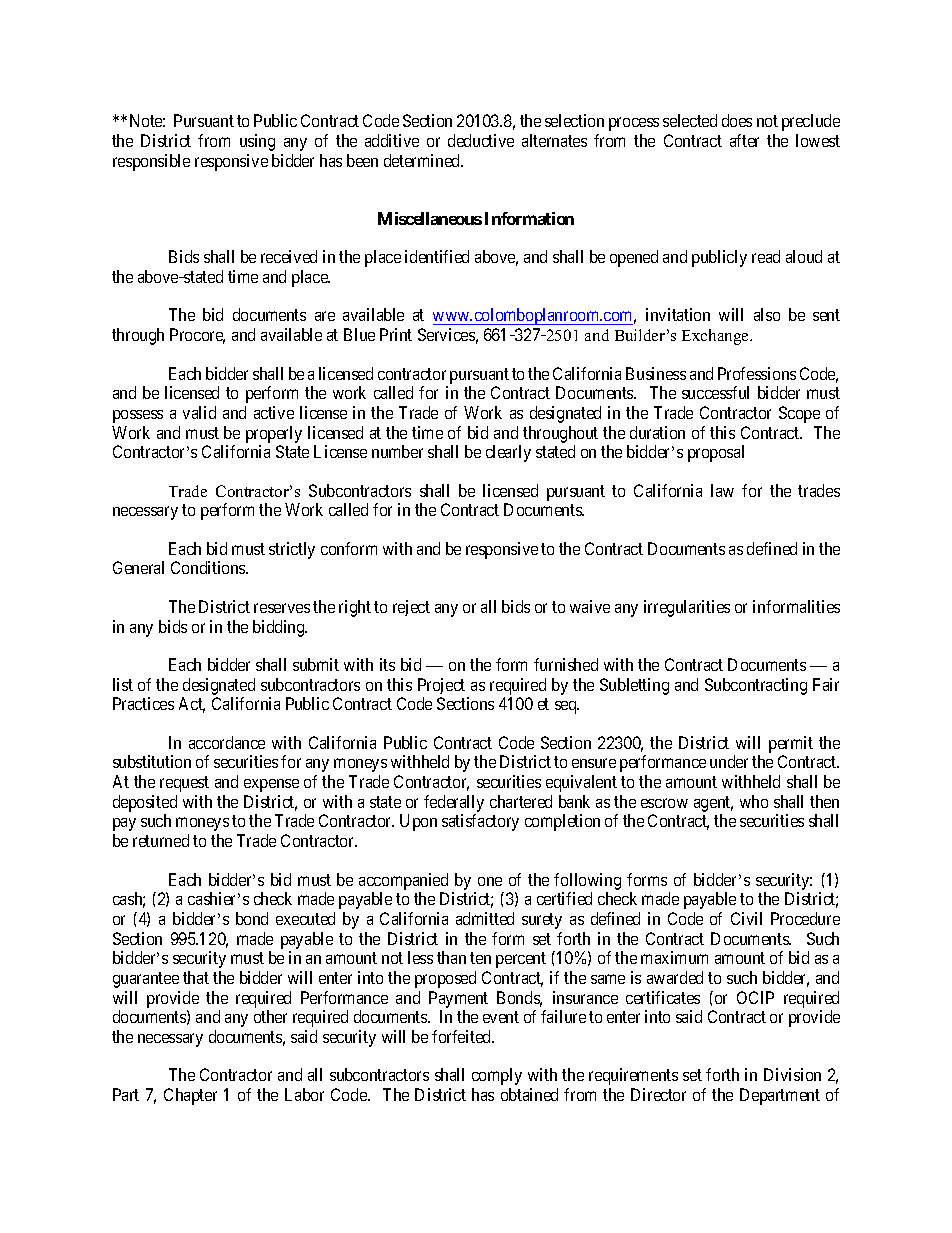  I want to click on accordance, so click(227, 742).
